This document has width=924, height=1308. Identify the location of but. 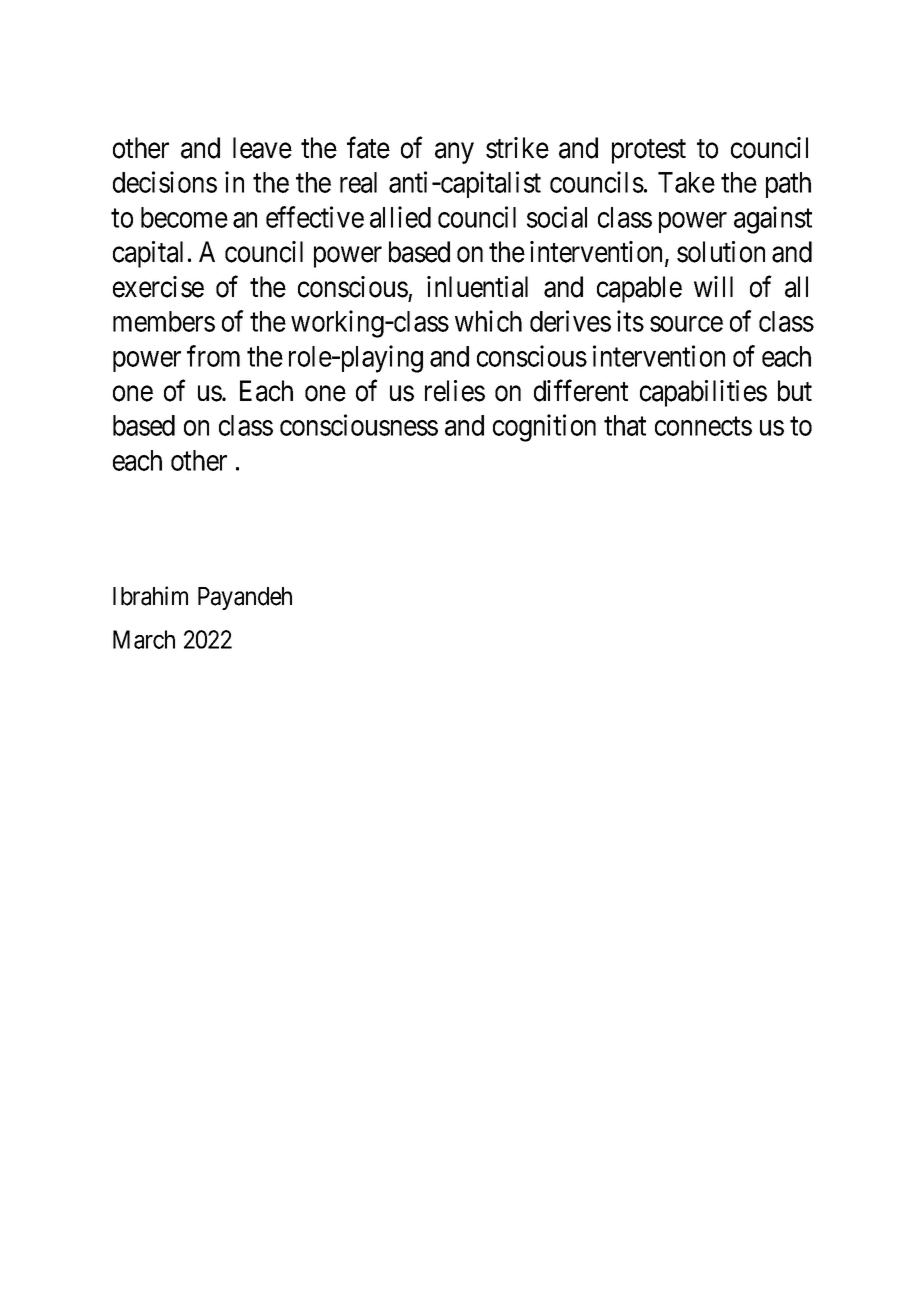
(795, 391).
